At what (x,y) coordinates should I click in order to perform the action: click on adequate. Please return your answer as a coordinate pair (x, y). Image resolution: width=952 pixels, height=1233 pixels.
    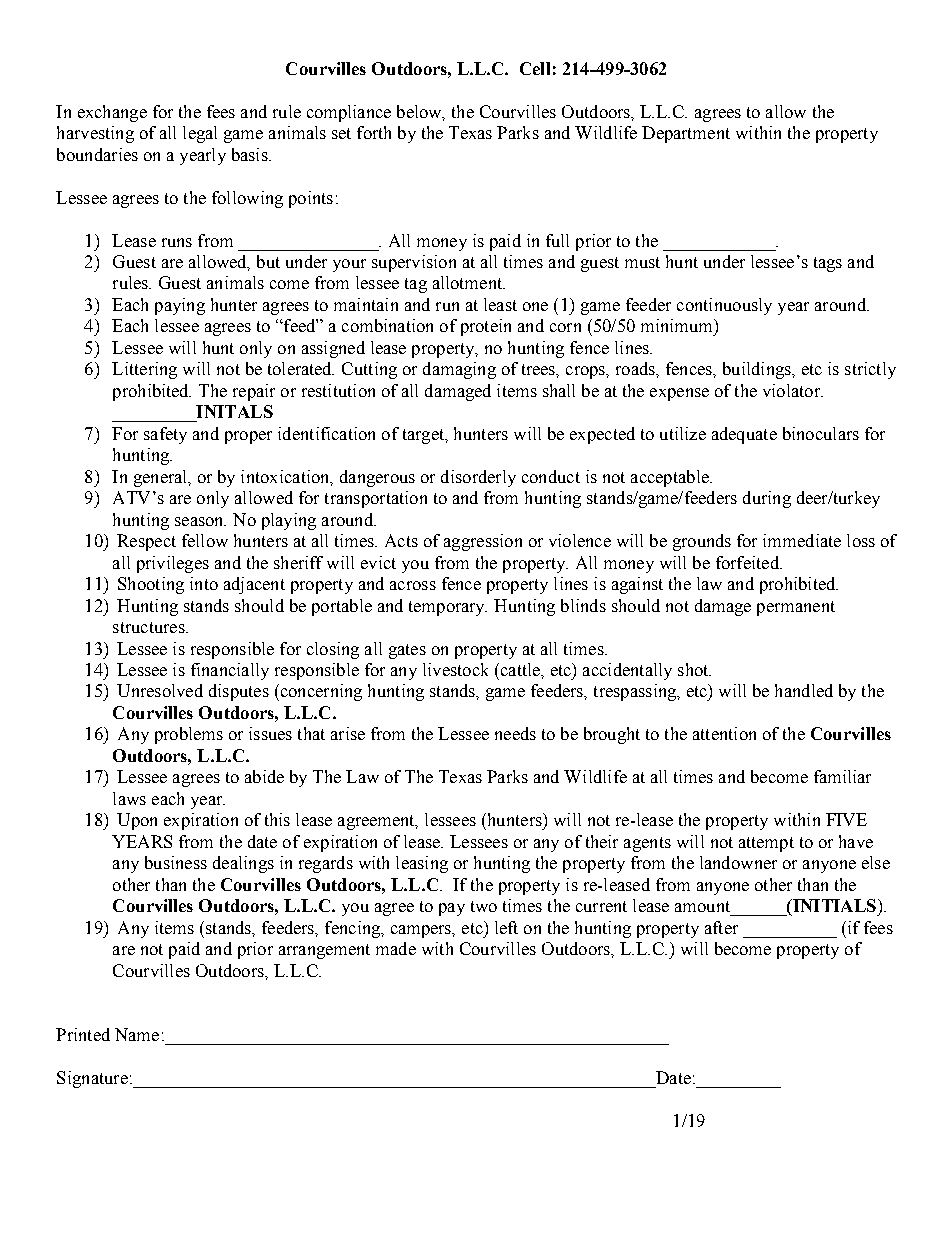
    Looking at the image, I should click on (744, 435).
